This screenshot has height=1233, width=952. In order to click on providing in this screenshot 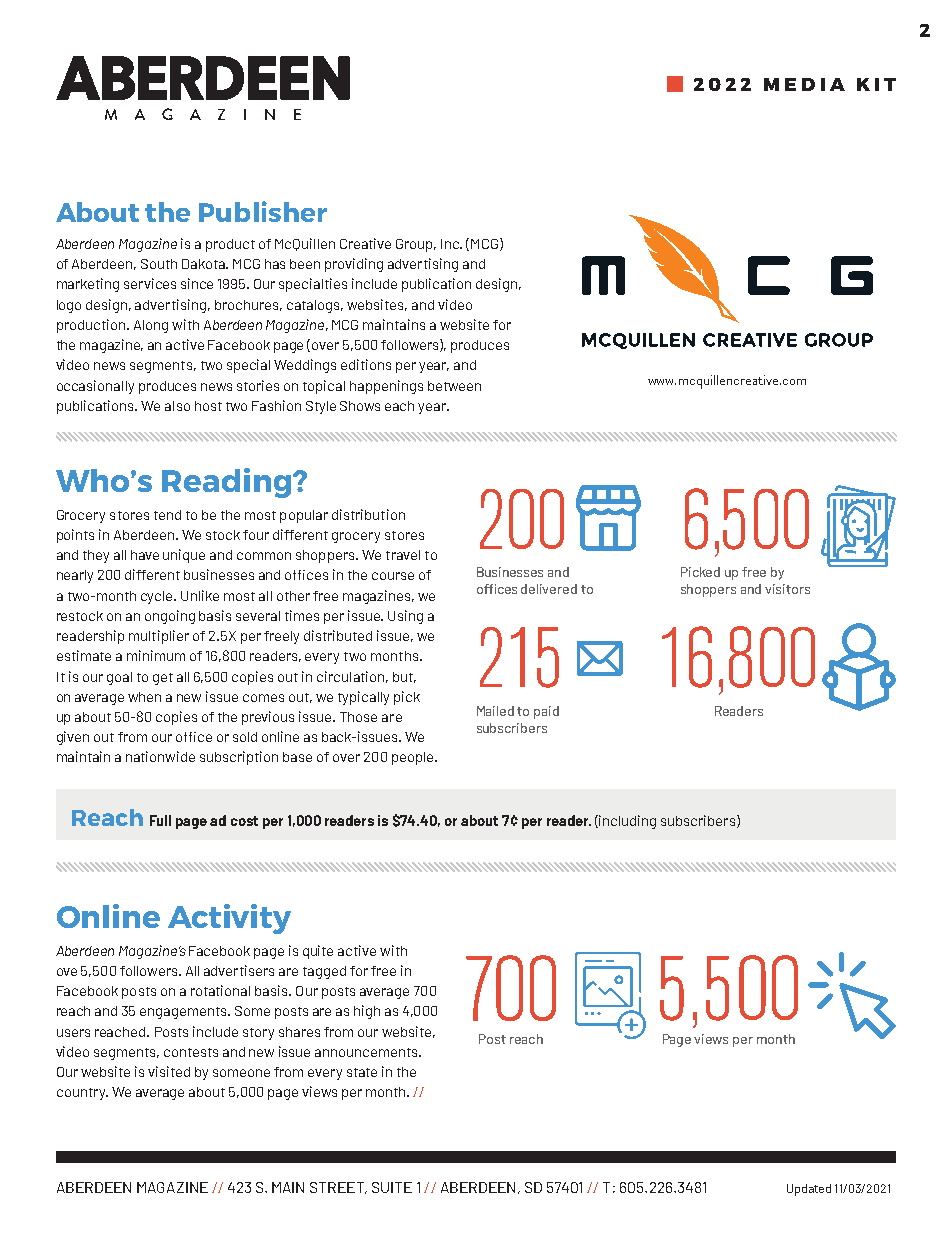, I will do `click(354, 265)`.
